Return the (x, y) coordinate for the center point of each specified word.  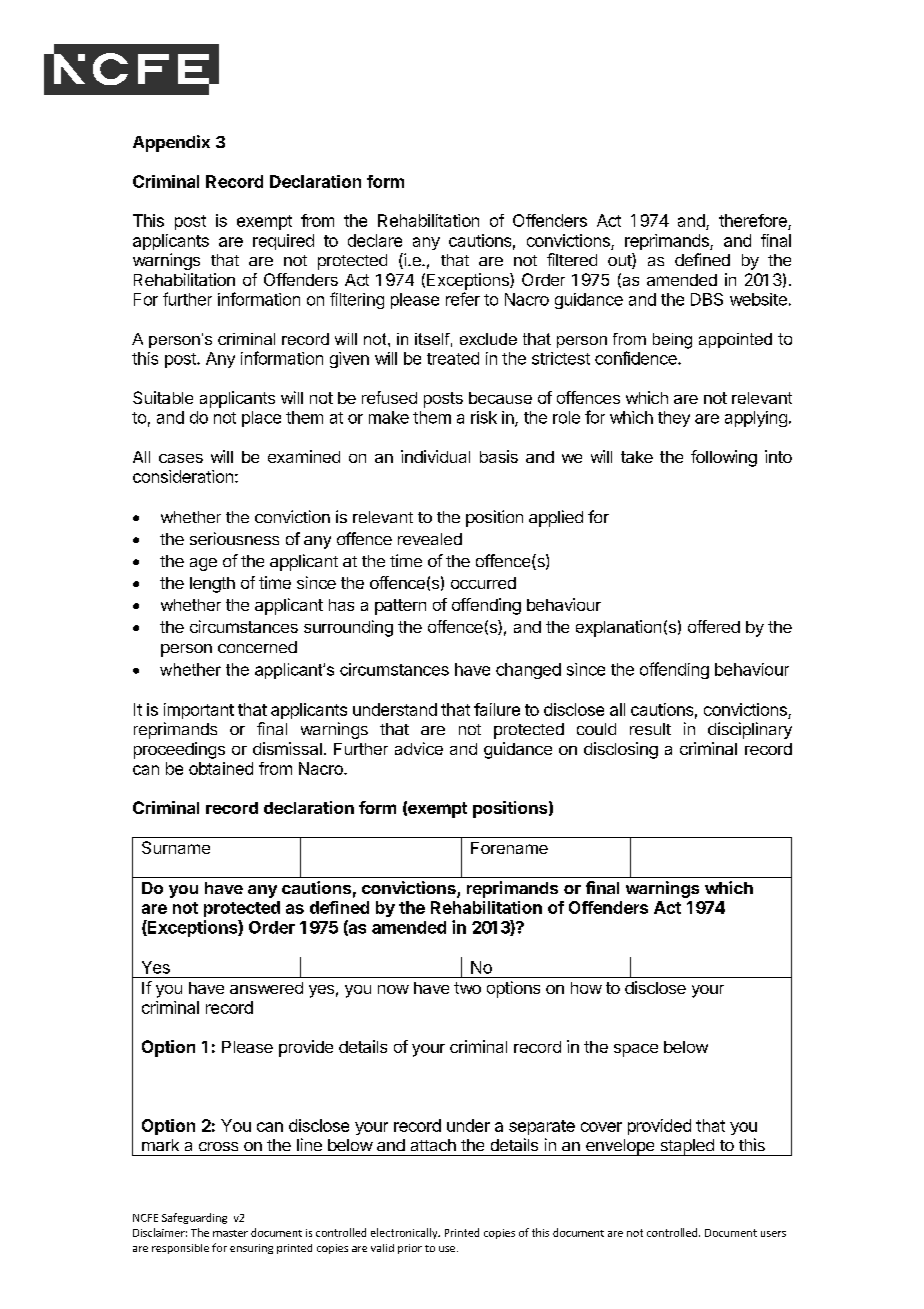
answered (266, 988)
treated (453, 358)
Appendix (171, 143)
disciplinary (750, 730)
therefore (754, 222)
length (212, 585)
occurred (483, 583)
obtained (221, 768)
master (230, 1233)
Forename (509, 848)
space (636, 1050)
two (467, 988)
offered (714, 626)
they (674, 419)
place (261, 419)
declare (375, 240)
